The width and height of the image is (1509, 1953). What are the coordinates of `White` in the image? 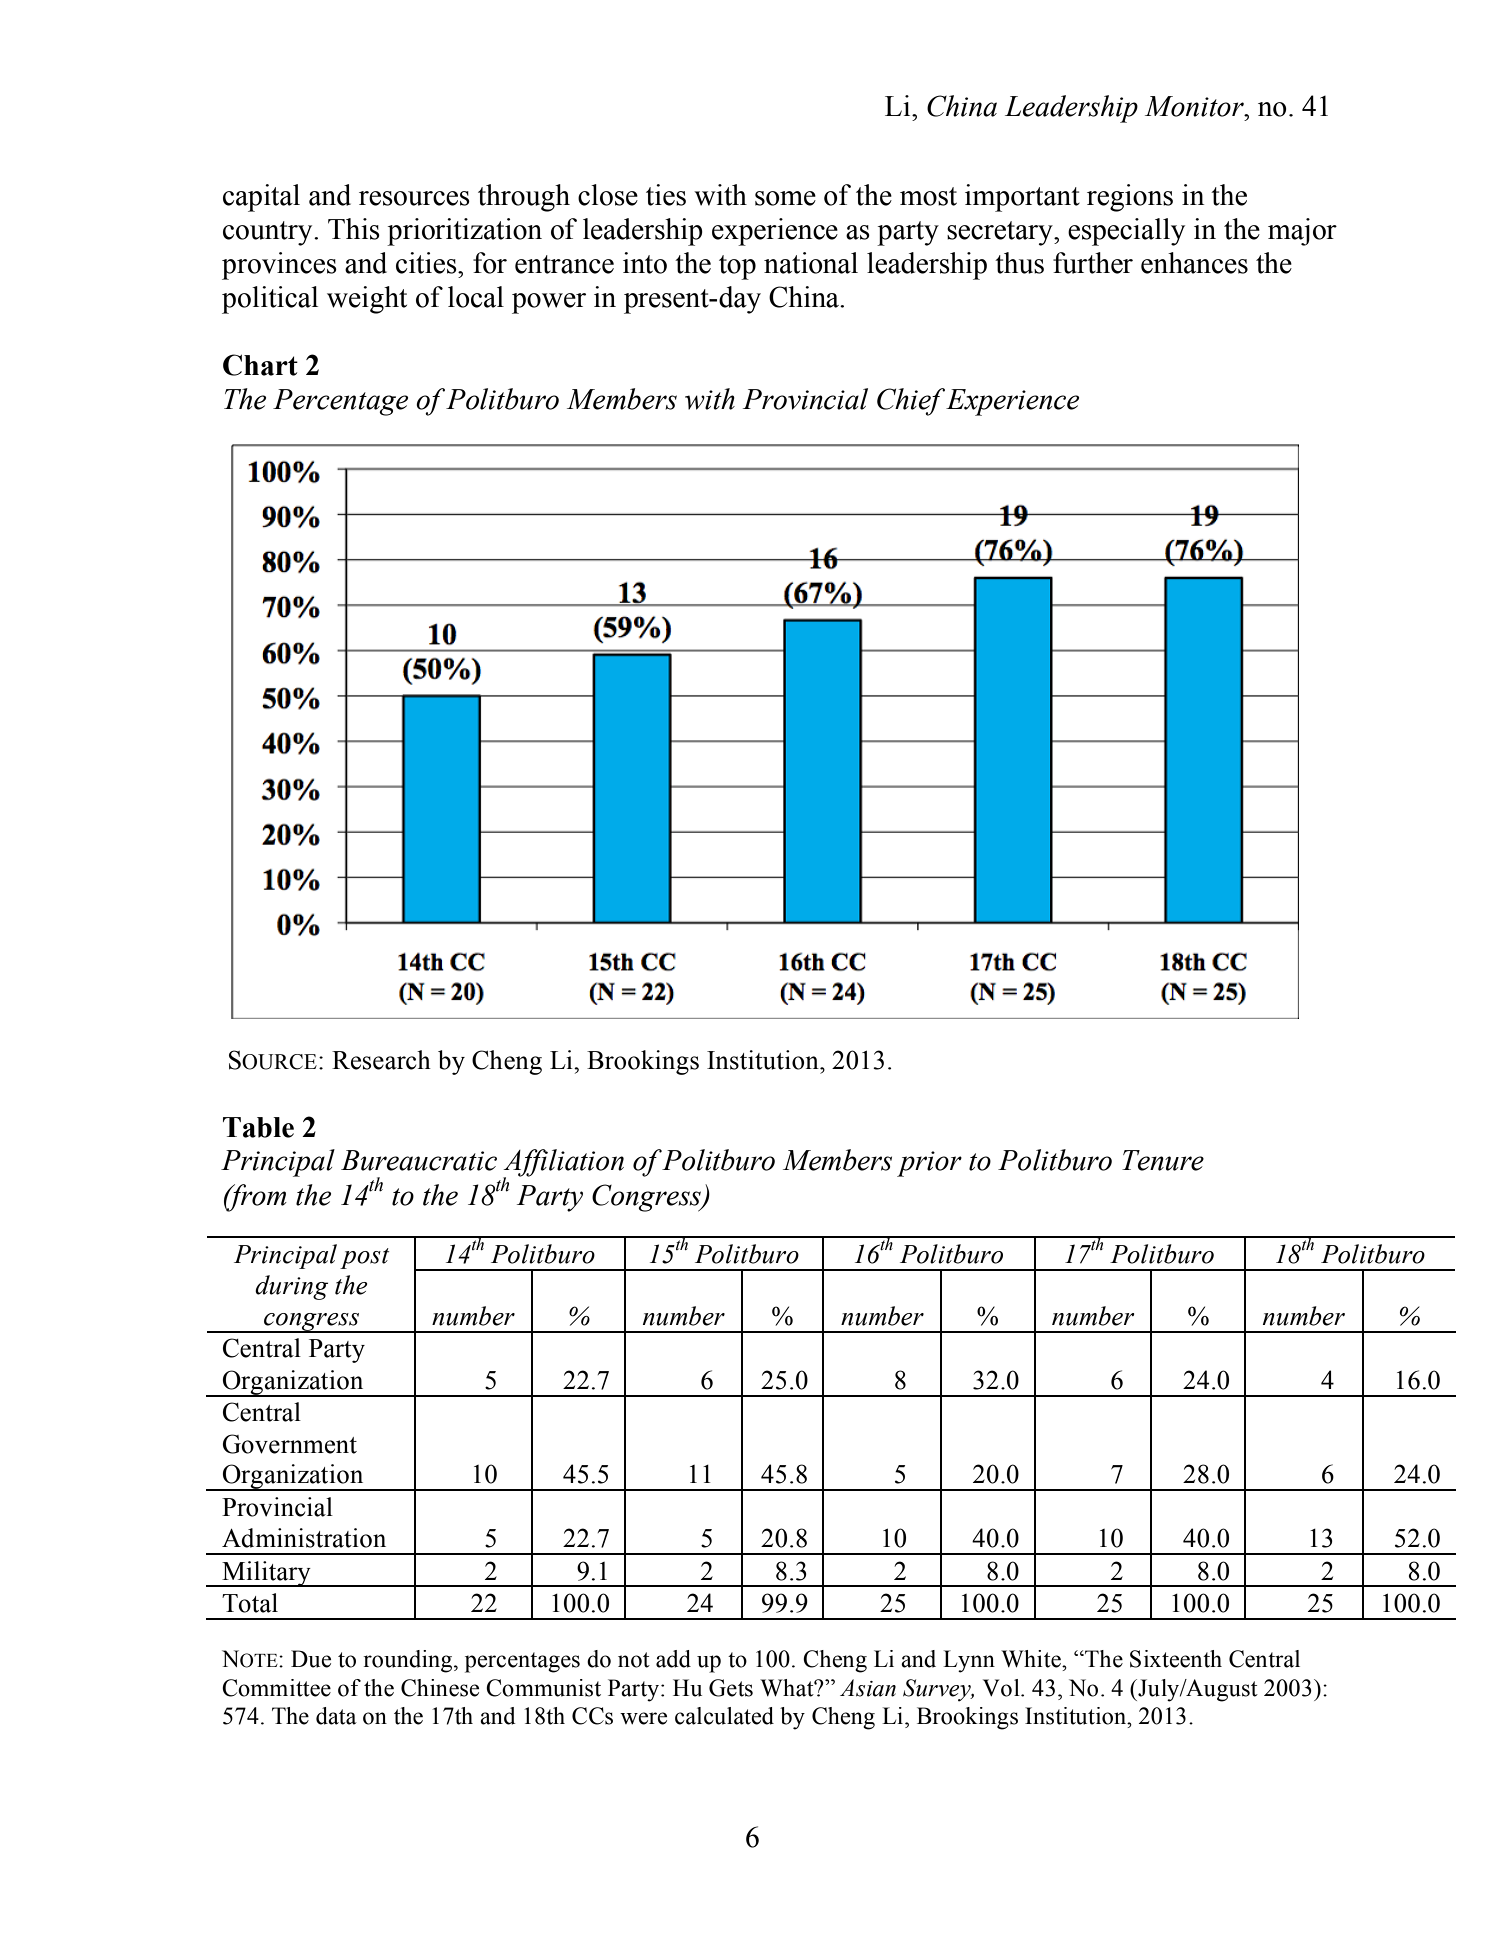 It's located at (1032, 1659).
